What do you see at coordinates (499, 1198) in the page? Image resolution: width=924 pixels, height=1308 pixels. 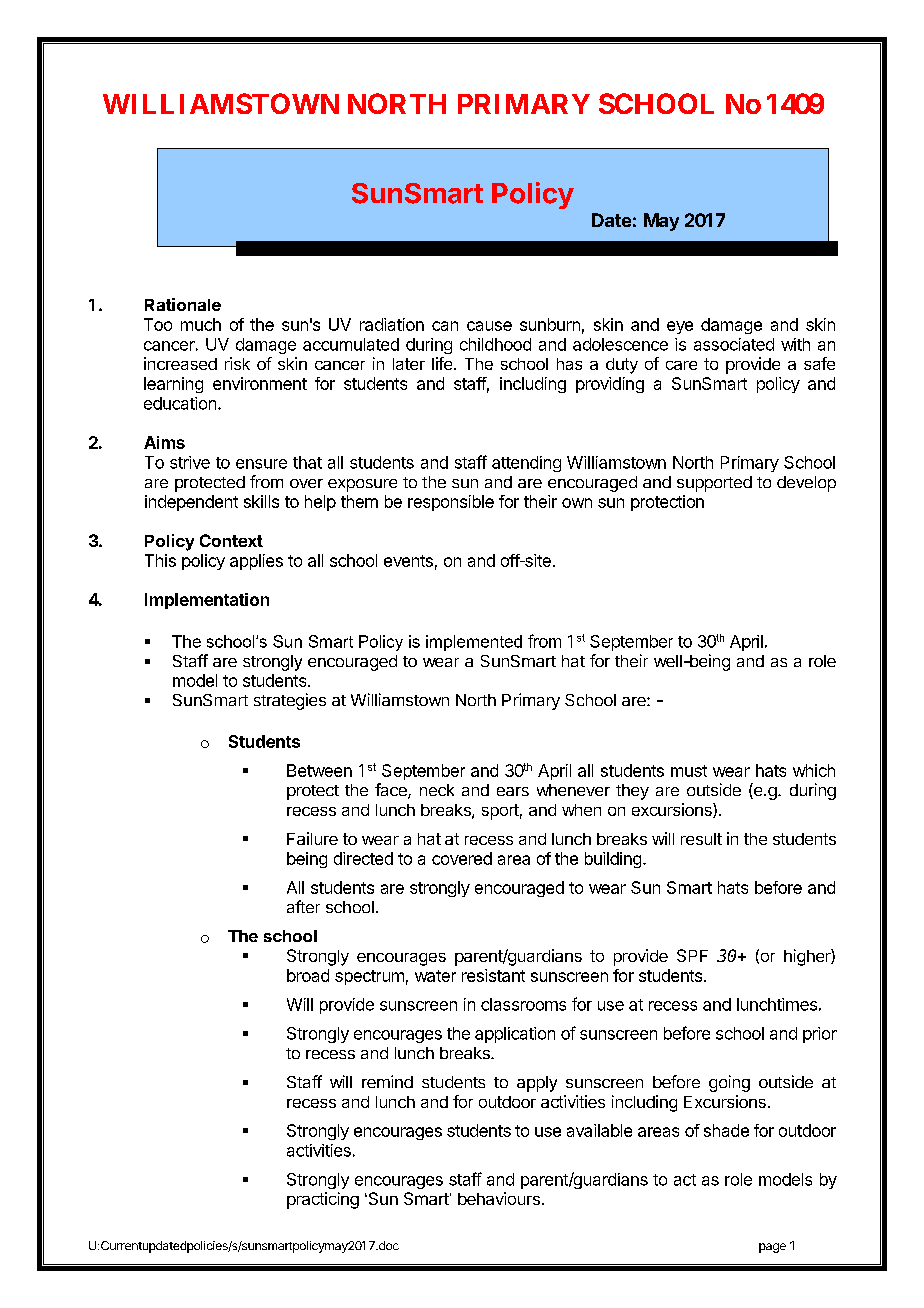 I see `behaviours` at bounding box center [499, 1198].
